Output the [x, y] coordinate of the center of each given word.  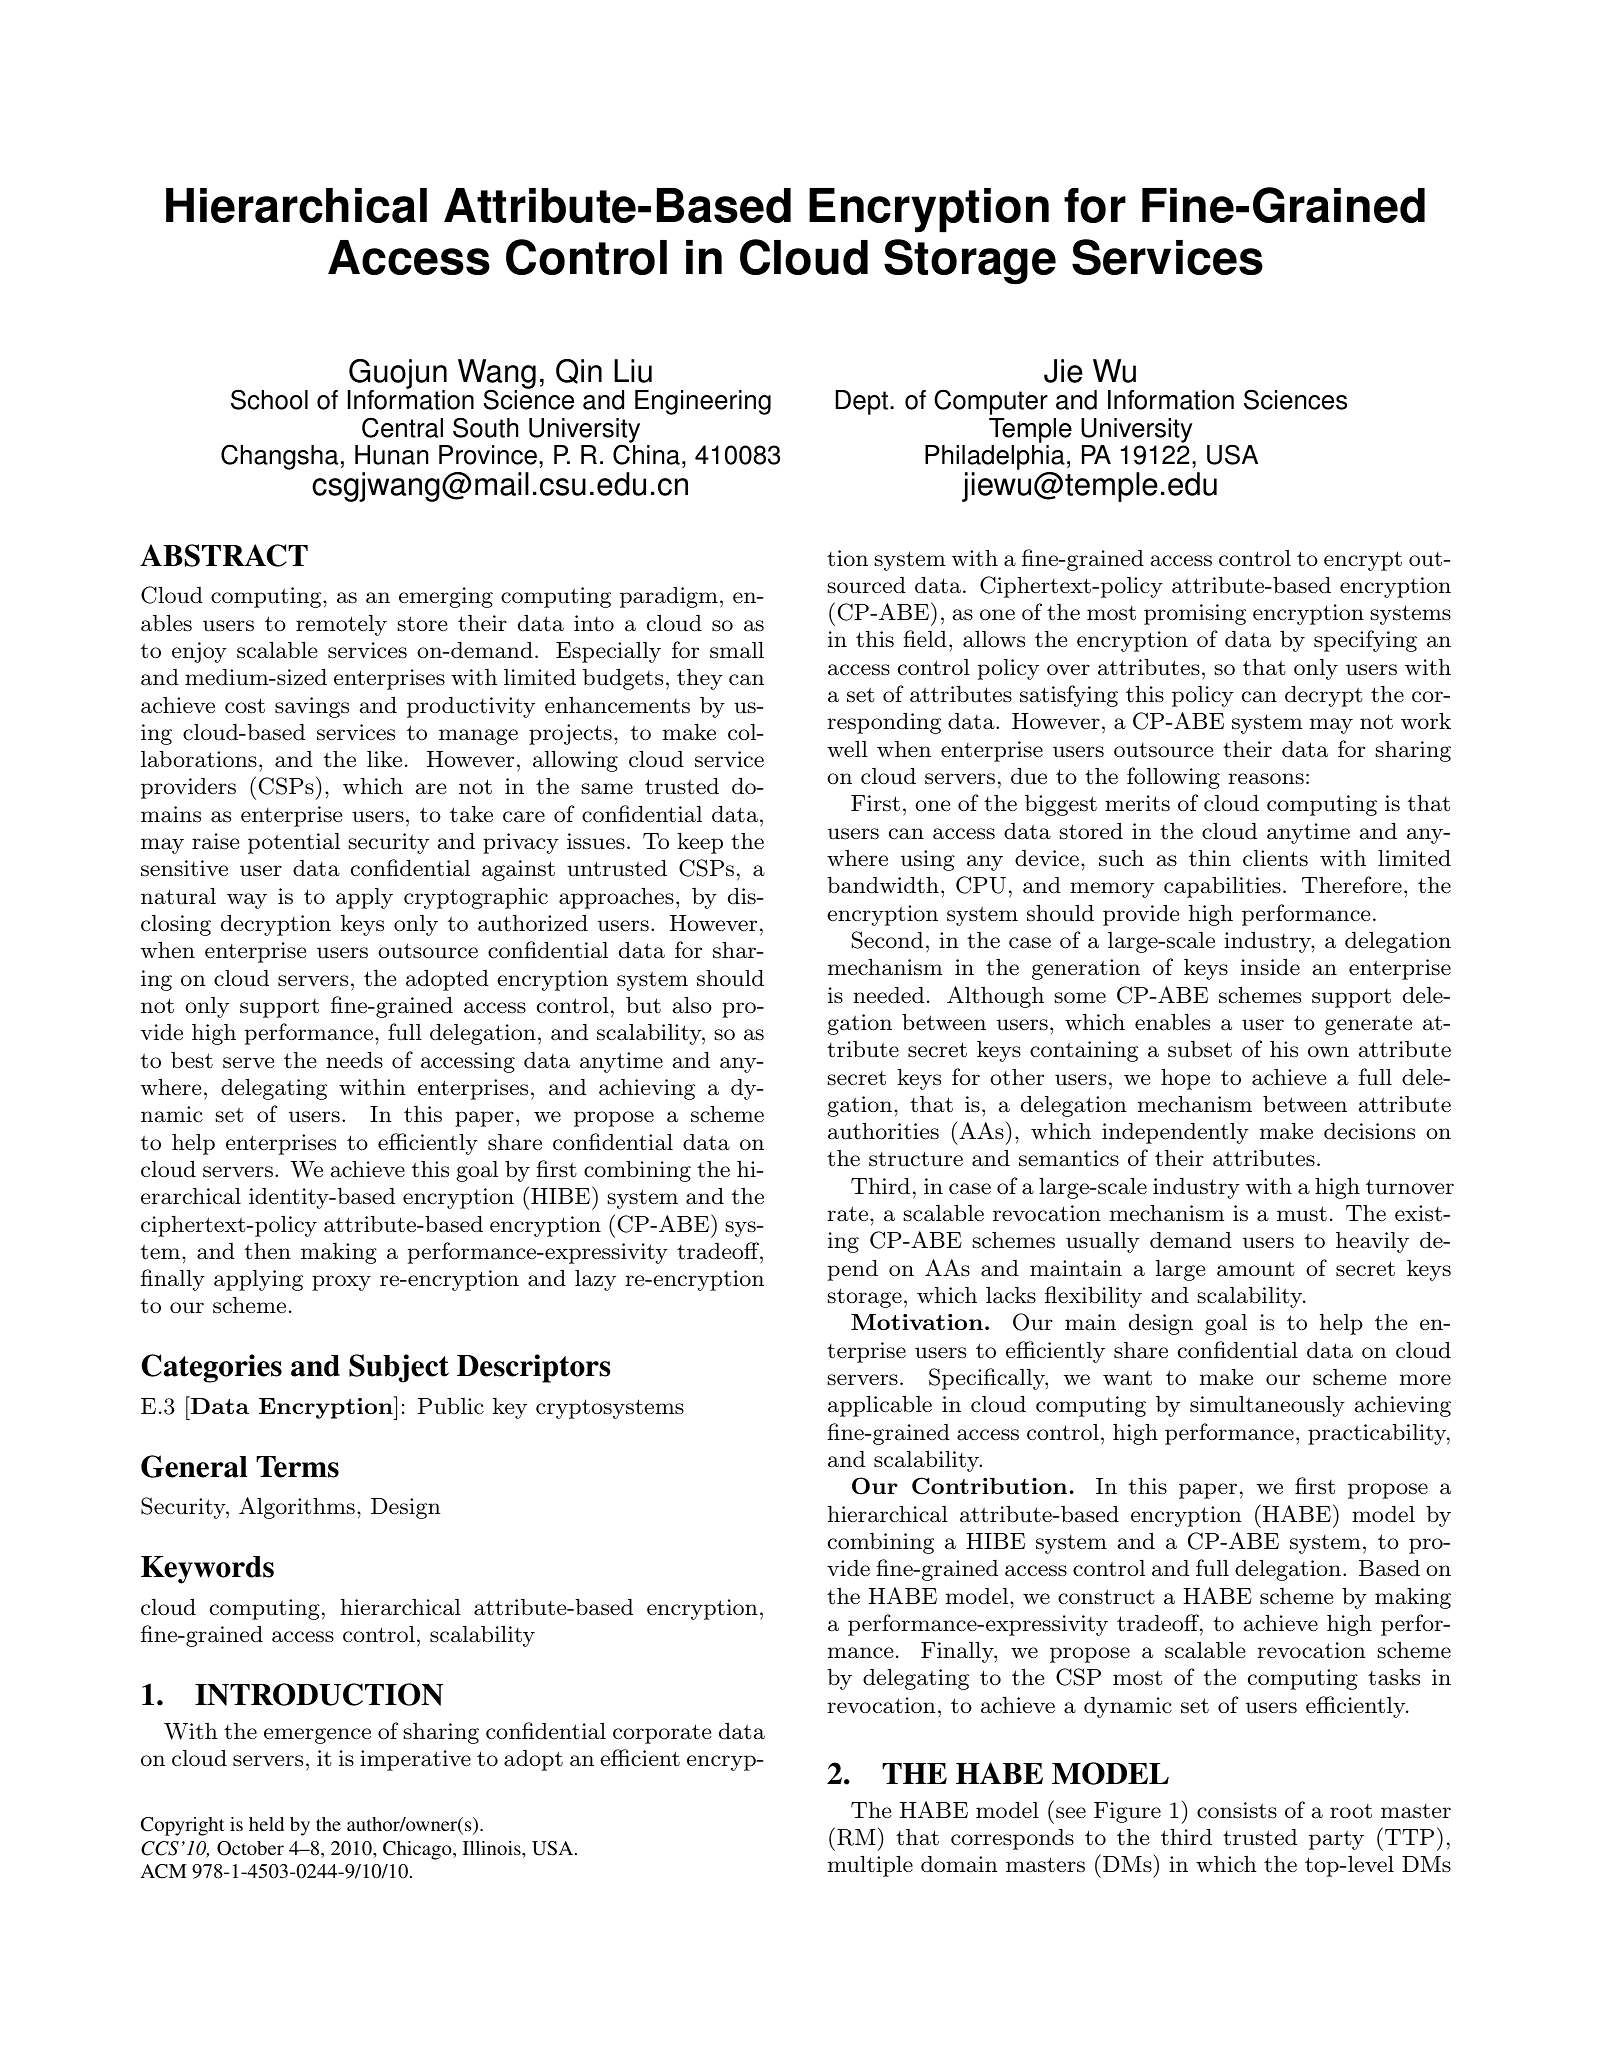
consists [1237, 1810]
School [269, 399]
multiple [870, 1866]
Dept [862, 402]
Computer [991, 402]
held [266, 1824]
